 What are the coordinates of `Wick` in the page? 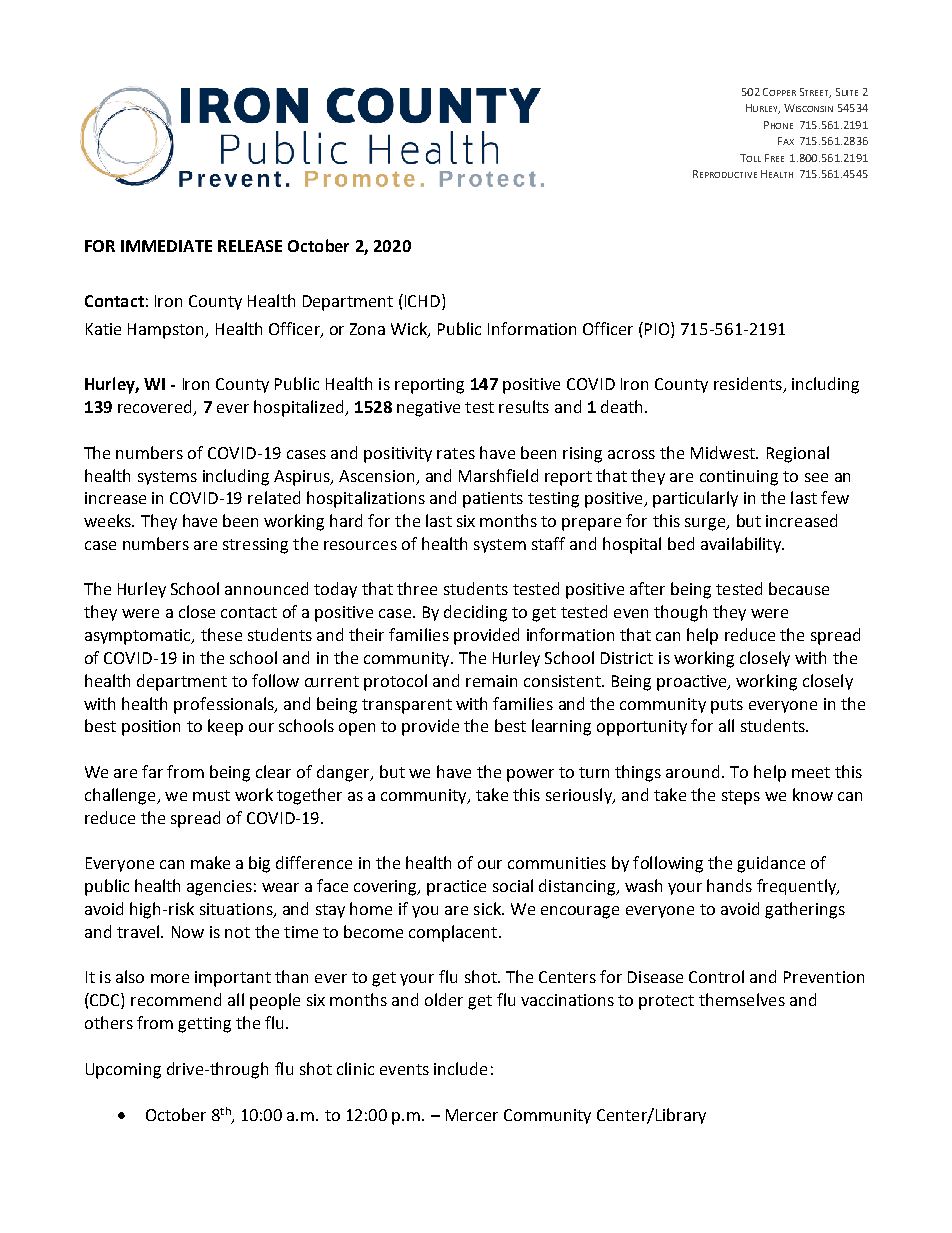 It's located at (410, 329).
